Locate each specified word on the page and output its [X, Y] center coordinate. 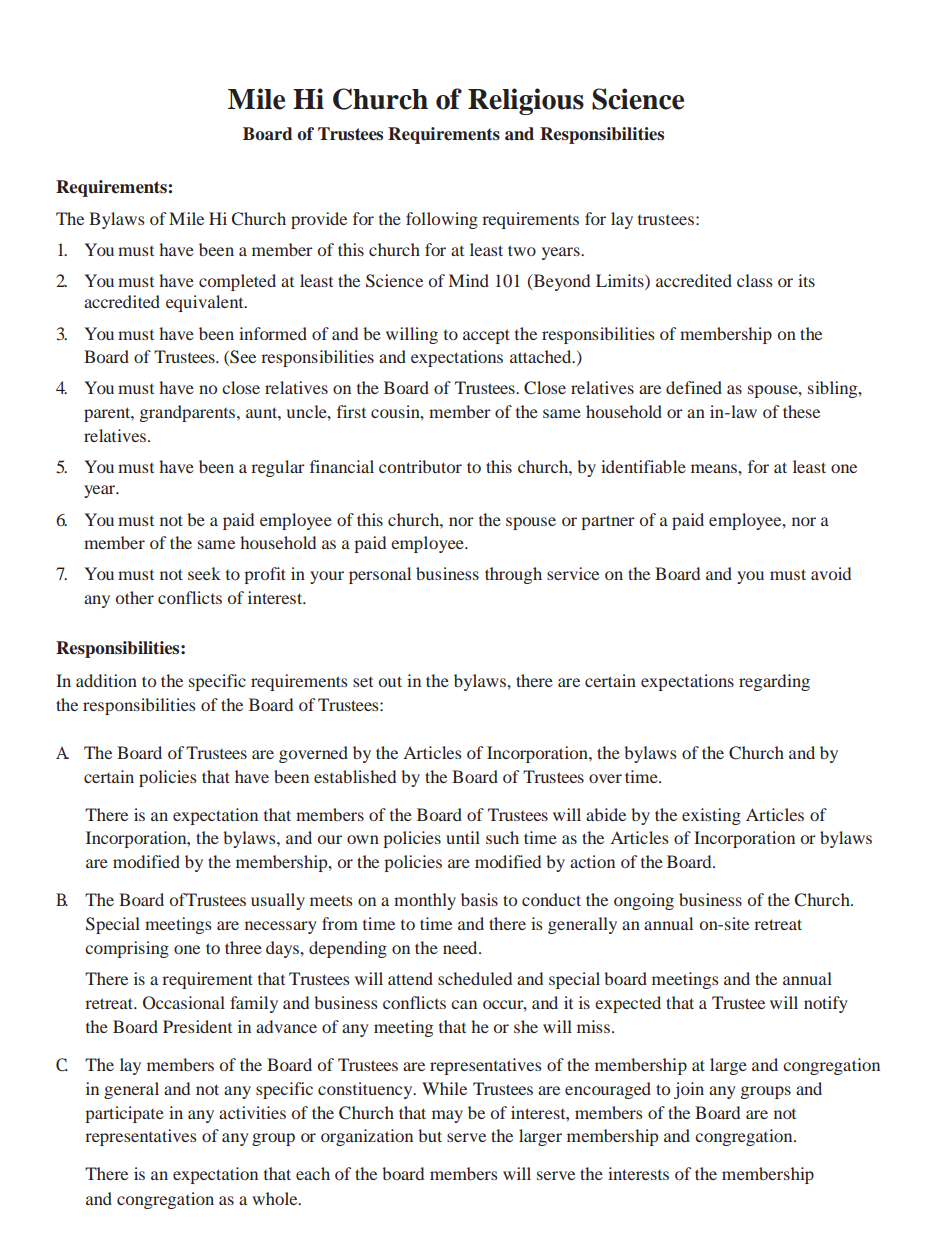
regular [278, 468]
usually [278, 901]
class [755, 280]
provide [319, 220]
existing [711, 816]
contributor [420, 466]
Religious [526, 101]
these [801, 411]
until [463, 837]
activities [252, 1112]
